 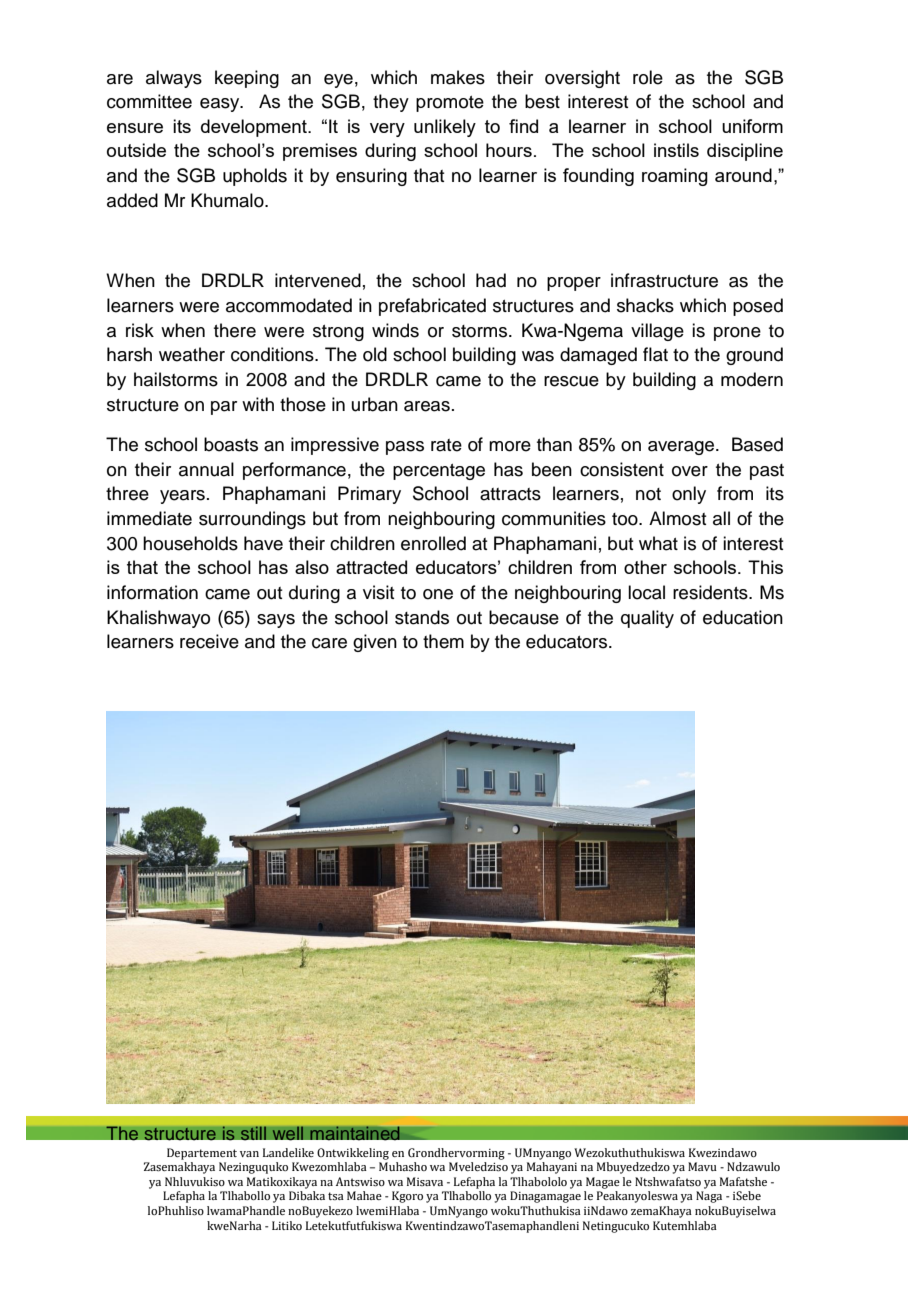 What do you see at coordinates (202, 1154) in the screenshot?
I see `Departement` at bounding box center [202, 1154].
